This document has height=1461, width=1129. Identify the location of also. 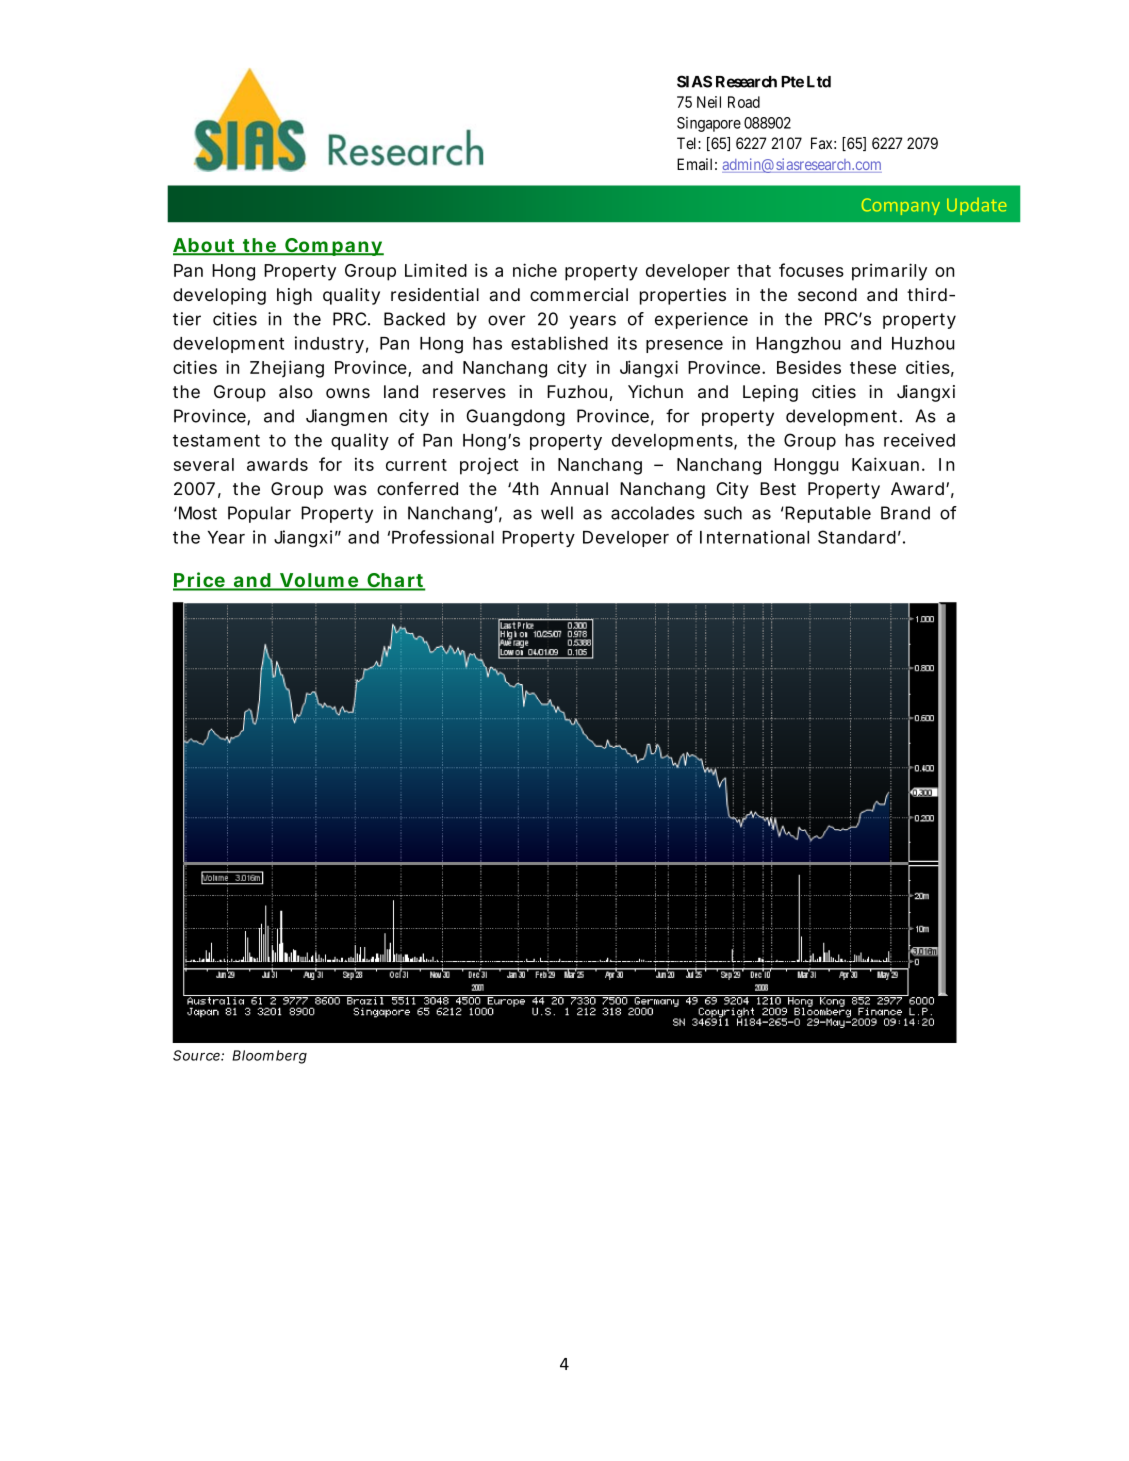
(296, 392).
